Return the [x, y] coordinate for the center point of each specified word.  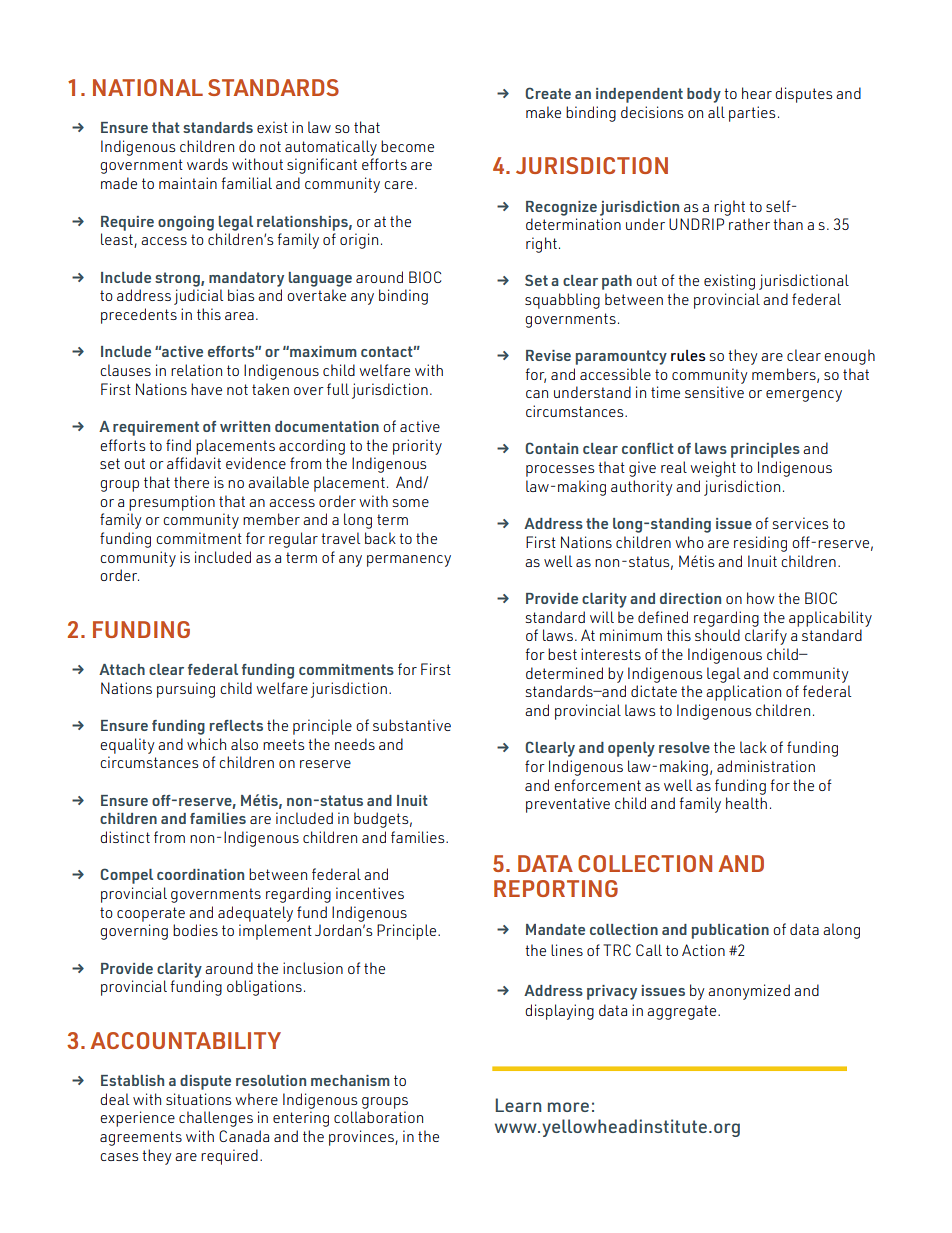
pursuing [186, 690]
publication [730, 931]
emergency [804, 396]
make [543, 112]
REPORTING [556, 888]
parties [752, 114]
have [206, 389]
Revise [548, 355]
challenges [216, 1119]
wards [207, 164]
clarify [766, 637]
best [562, 654]
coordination [200, 874]
